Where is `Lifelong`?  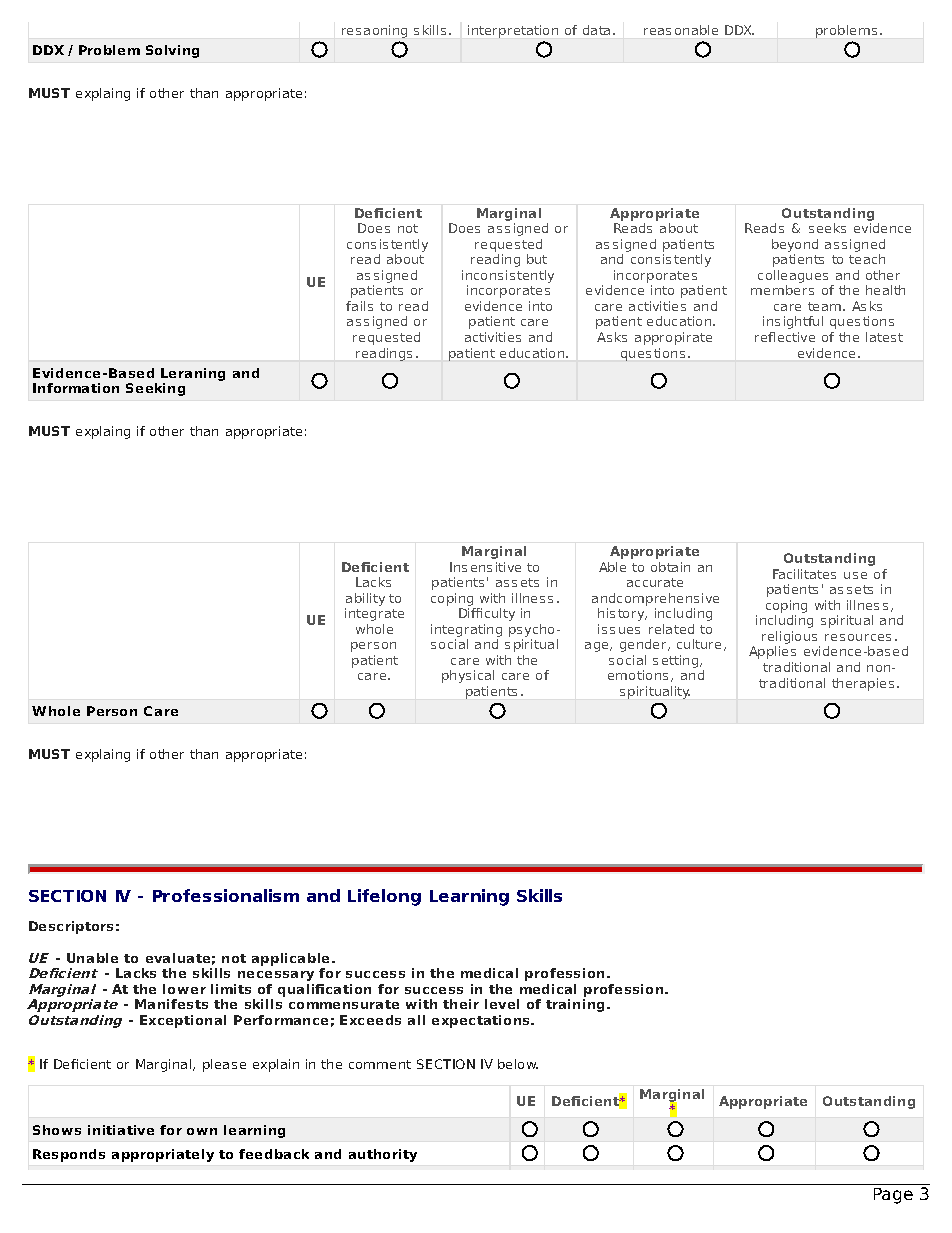 Lifelong is located at coordinates (384, 897).
